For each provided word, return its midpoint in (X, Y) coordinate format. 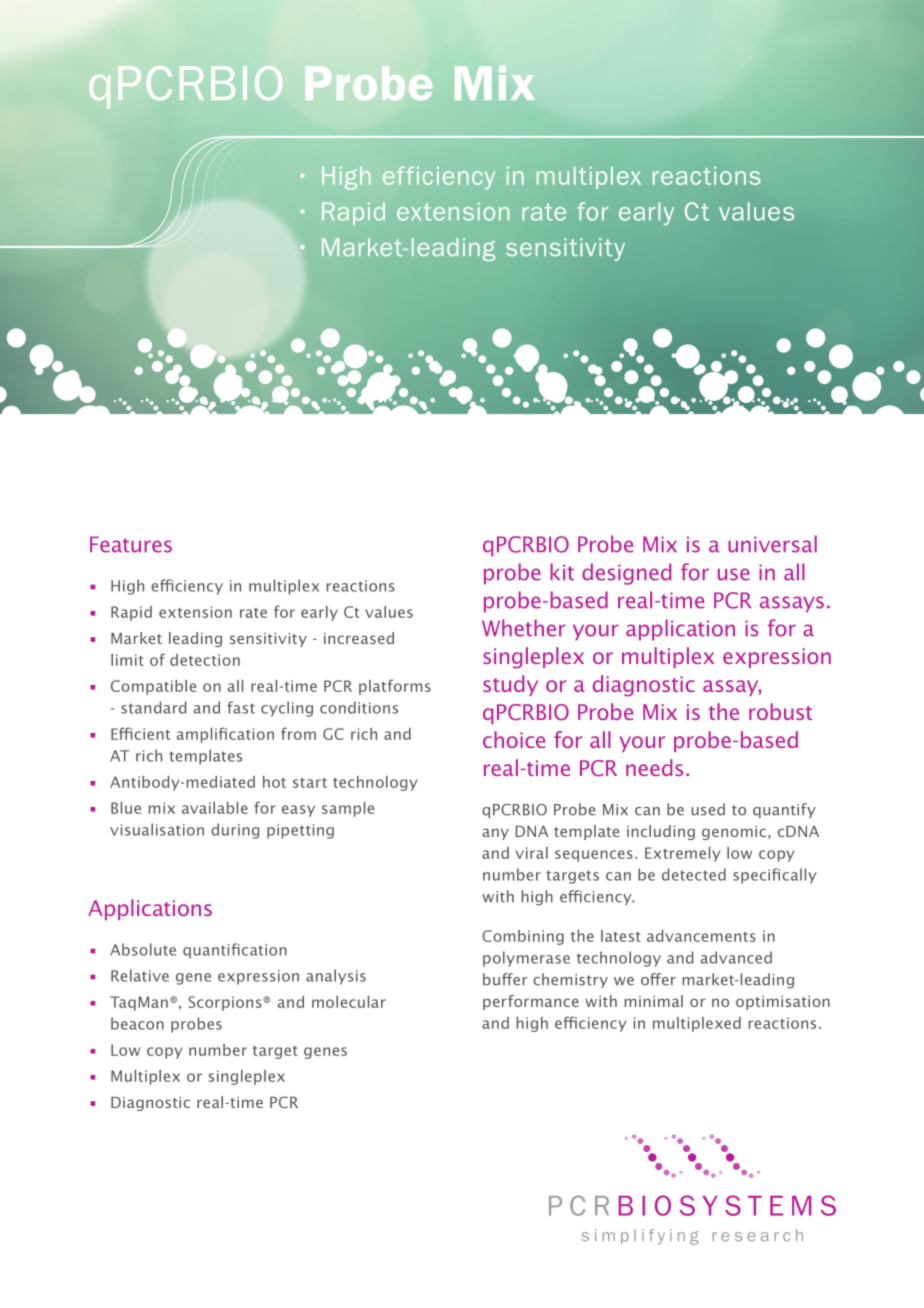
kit (562, 572)
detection (205, 660)
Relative (140, 975)
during (235, 831)
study (510, 685)
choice (514, 739)
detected (694, 874)
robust (780, 711)
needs (654, 767)
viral (532, 853)
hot (274, 782)
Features (131, 544)
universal (772, 544)
